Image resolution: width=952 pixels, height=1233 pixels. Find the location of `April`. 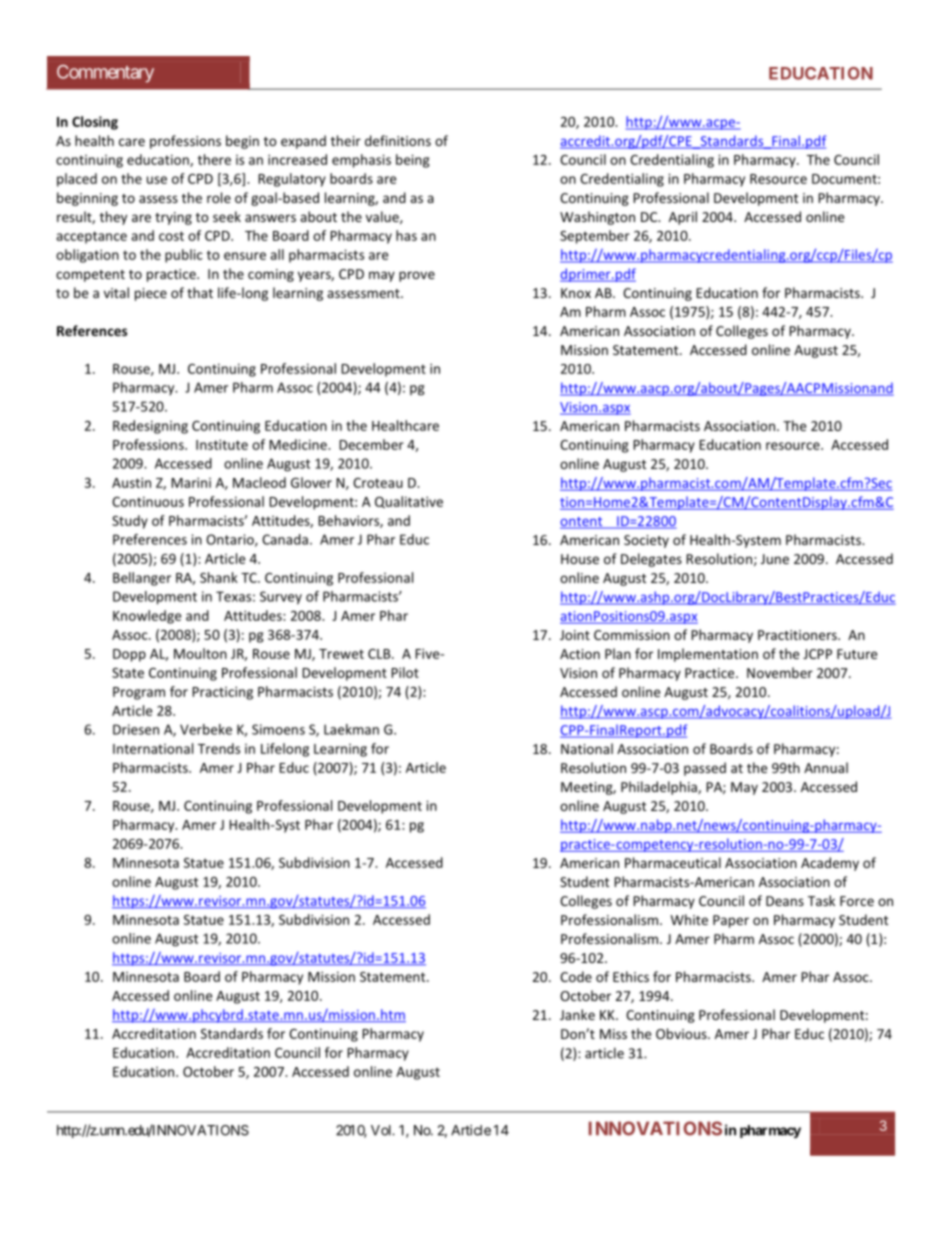

April is located at coordinates (683, 218).
